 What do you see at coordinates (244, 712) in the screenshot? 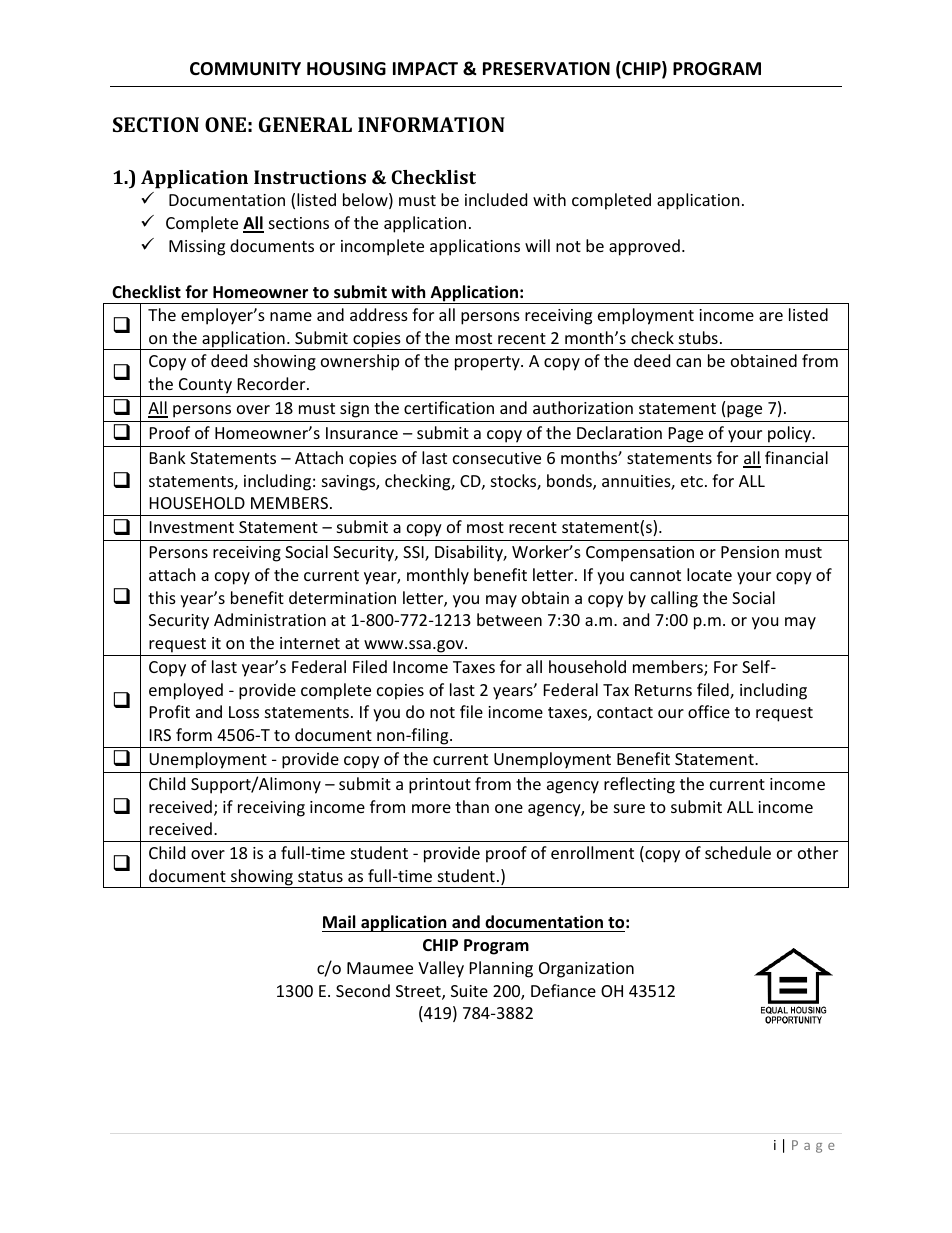
I see `Loss` at bounding box center [244, 712].
